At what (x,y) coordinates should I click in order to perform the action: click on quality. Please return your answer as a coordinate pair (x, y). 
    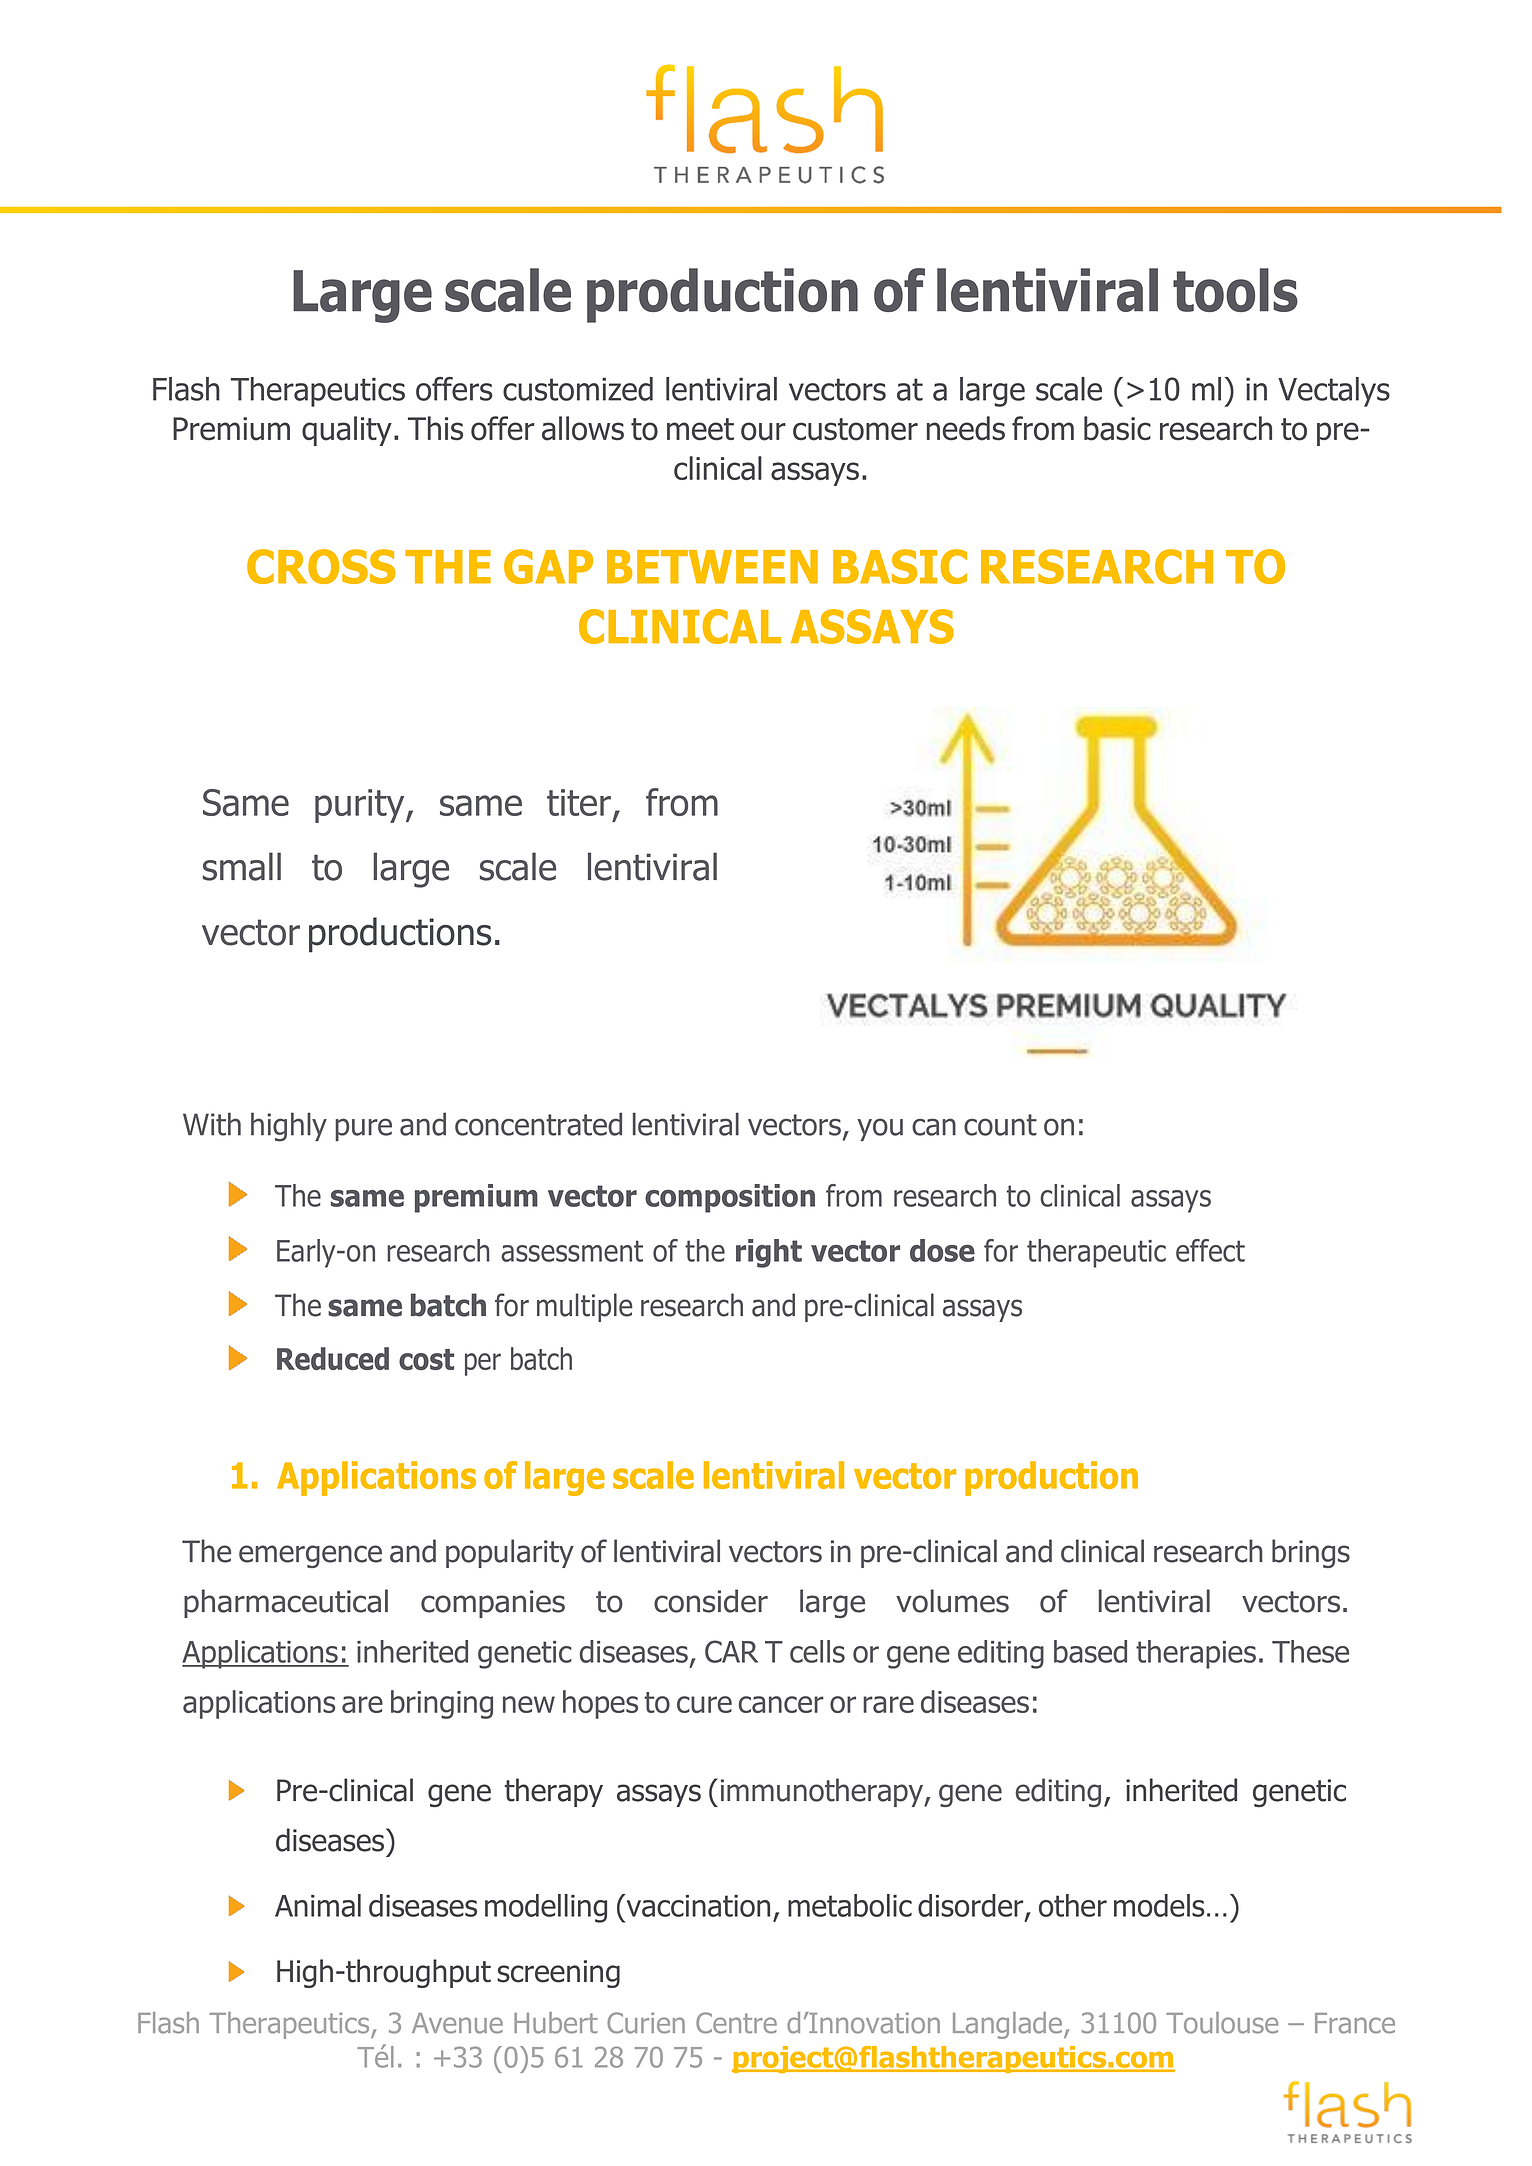
    Looking at the image, I should click on (347, 431).
